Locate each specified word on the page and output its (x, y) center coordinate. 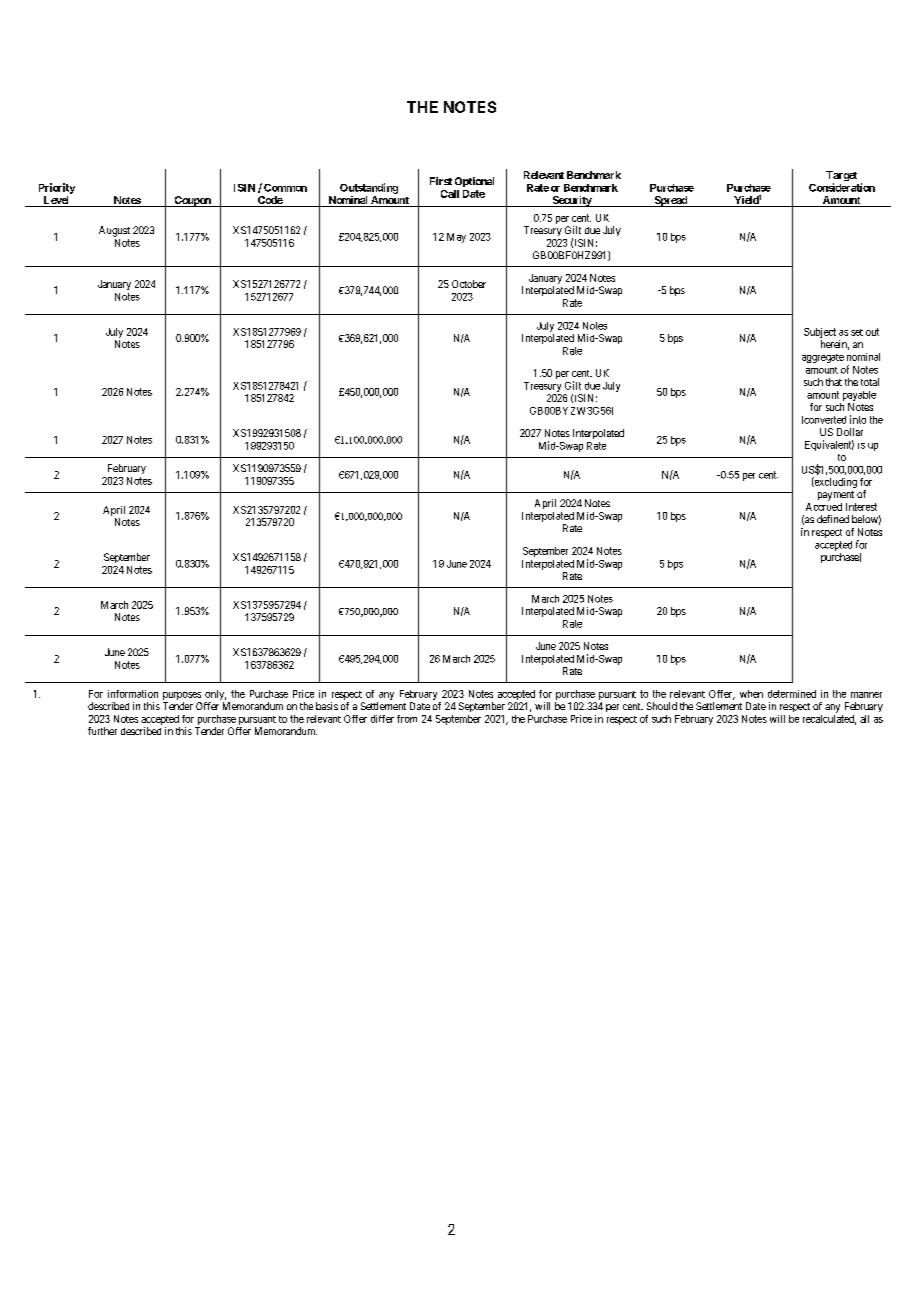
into (858, 419)
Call (450, 194)
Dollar (850, 432)
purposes (182, 697)
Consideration (842, 187)
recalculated (829, 720)
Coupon (192, 201)
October (469, 284)
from (407, 719)
